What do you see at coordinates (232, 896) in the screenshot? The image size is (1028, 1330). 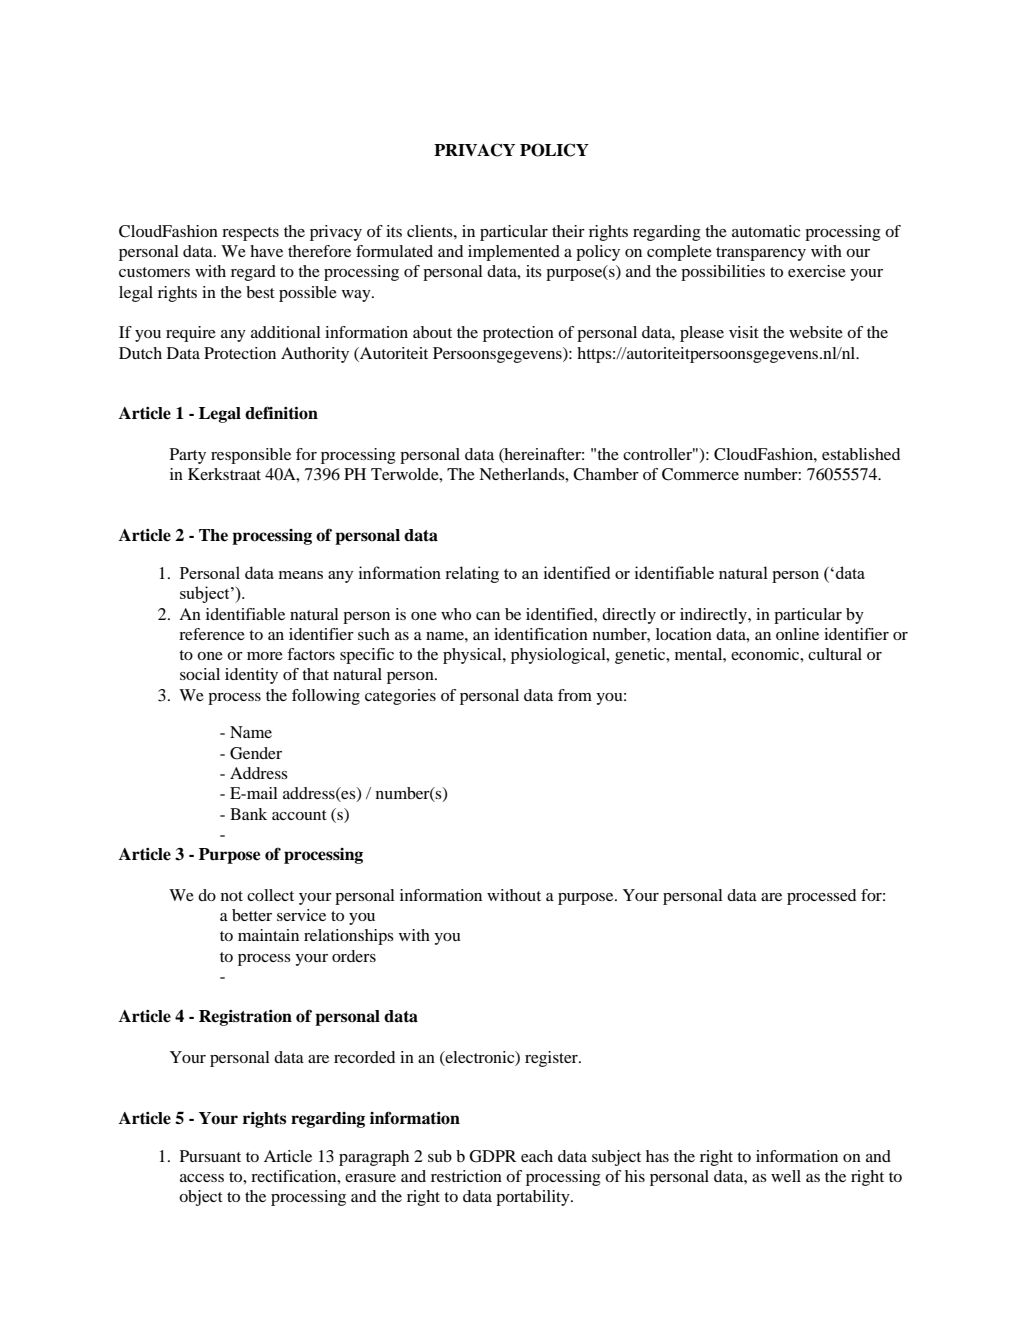 I see `not` at bounding box center [232, 896].
